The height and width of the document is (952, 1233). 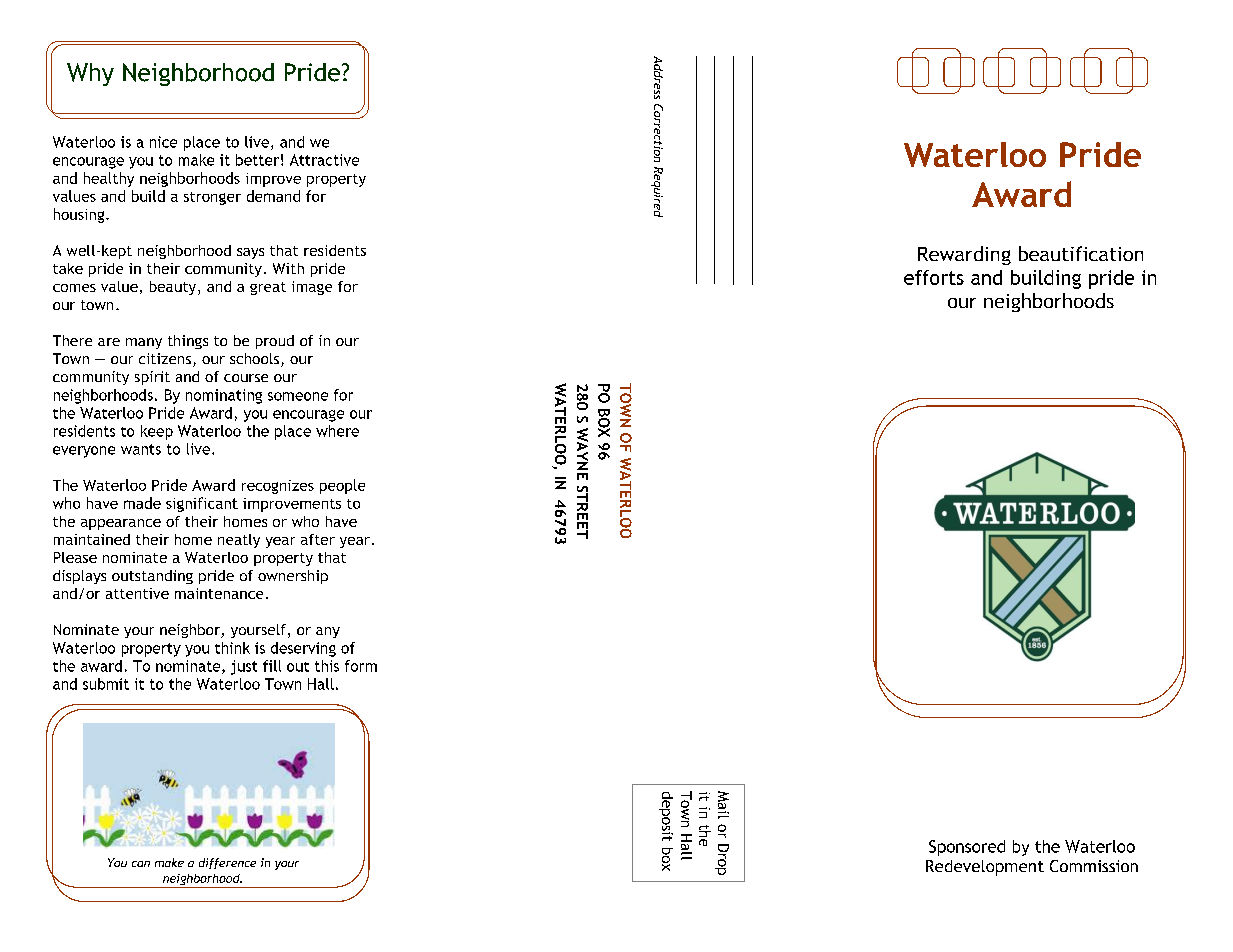 What do you see at coordinates (163, 142) in the document?
I see `nice` at bounding box center [163, 142].
